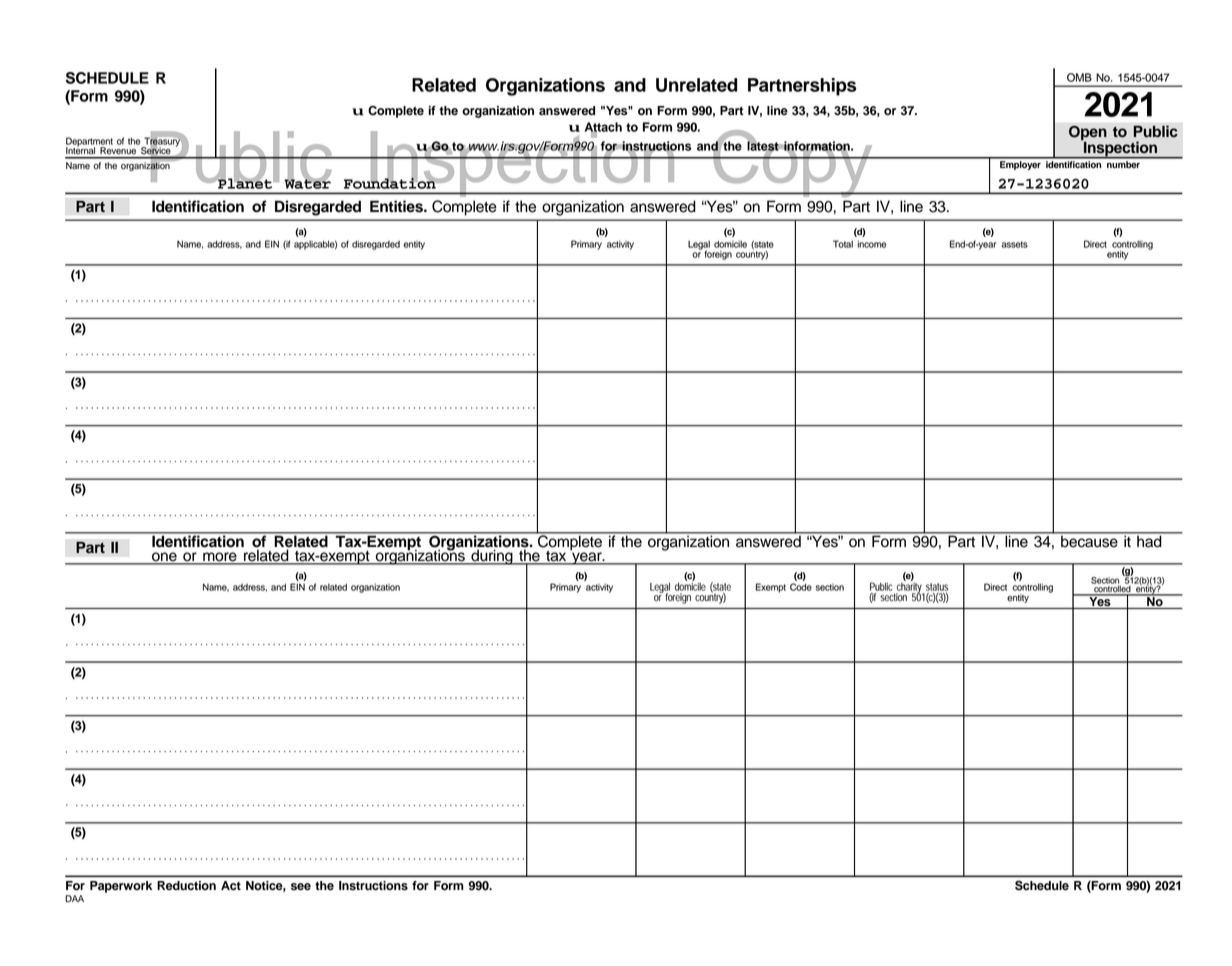  Describe the element at coordinates (220, 558) in the page. I see `more` at that location.
